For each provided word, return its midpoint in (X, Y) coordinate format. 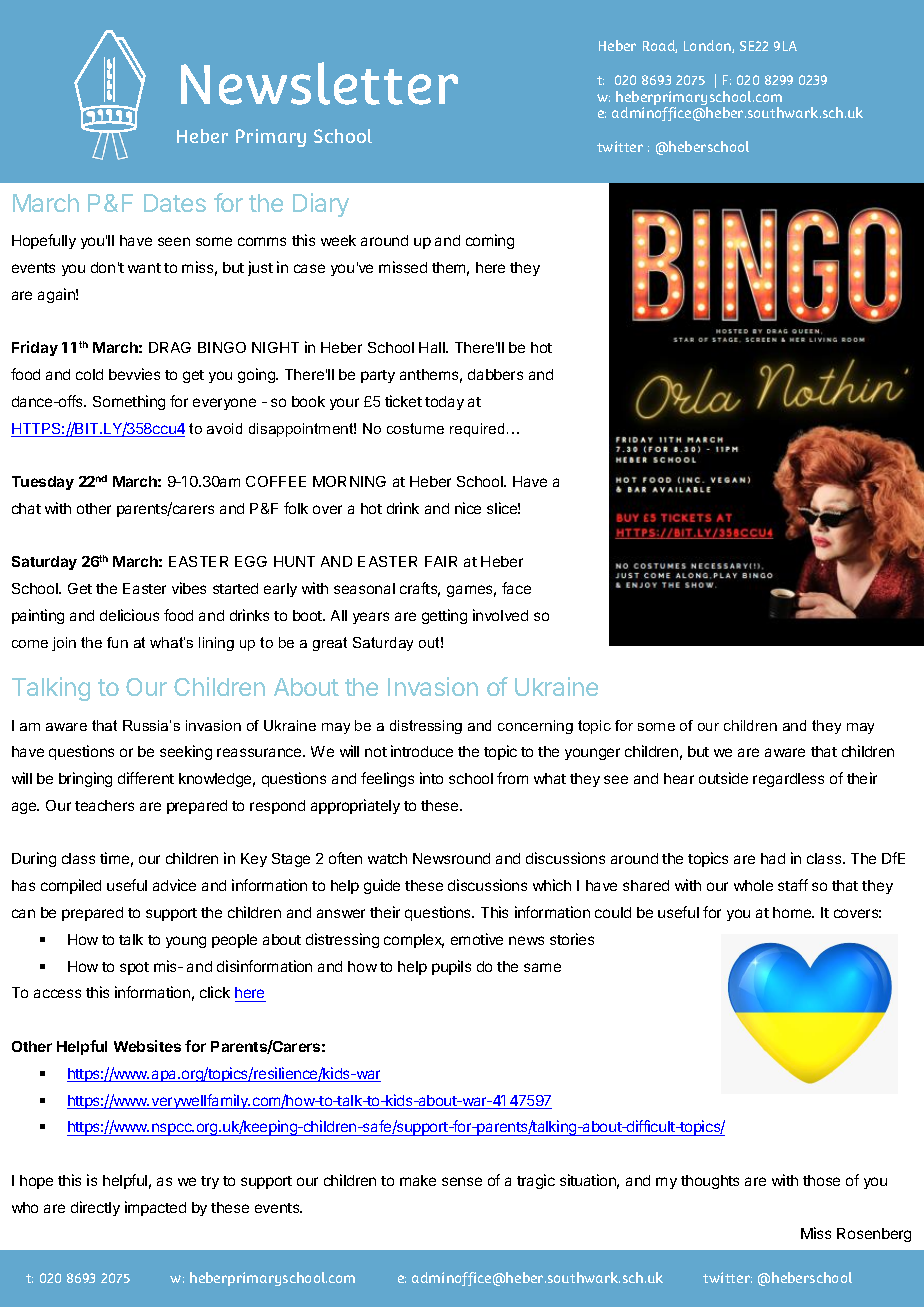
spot (134, 968)
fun (117, 642)
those (821, 1180)
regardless (788, 780)
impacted (155, 1208)
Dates (175, 203)
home (793, 912)
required (477, 430)
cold (89, 374)
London (708, 46)
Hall (433, 347)
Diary (321, 205)
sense (462, 1181)
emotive (477, 939)
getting (444, 616)
